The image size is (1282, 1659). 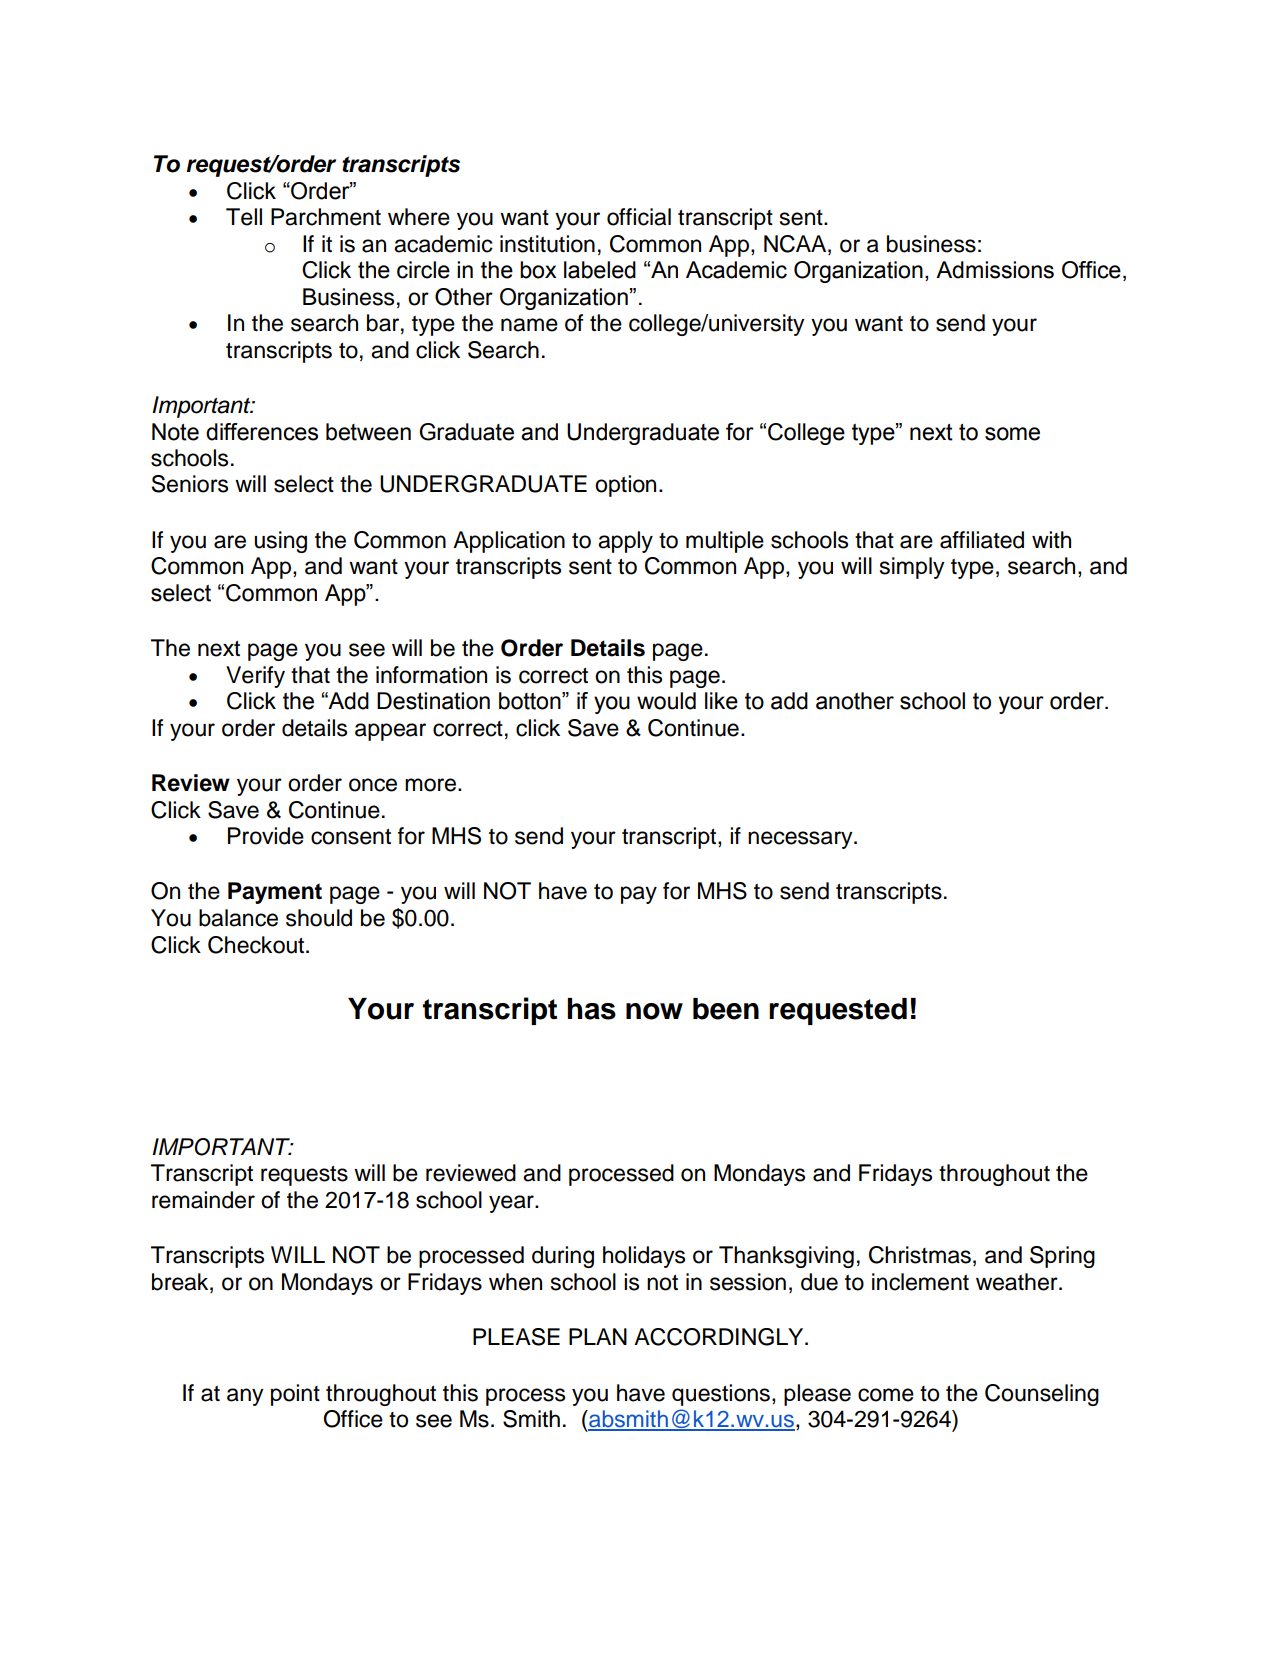 I want to click on affiliated, so click(x=982, y=540).
